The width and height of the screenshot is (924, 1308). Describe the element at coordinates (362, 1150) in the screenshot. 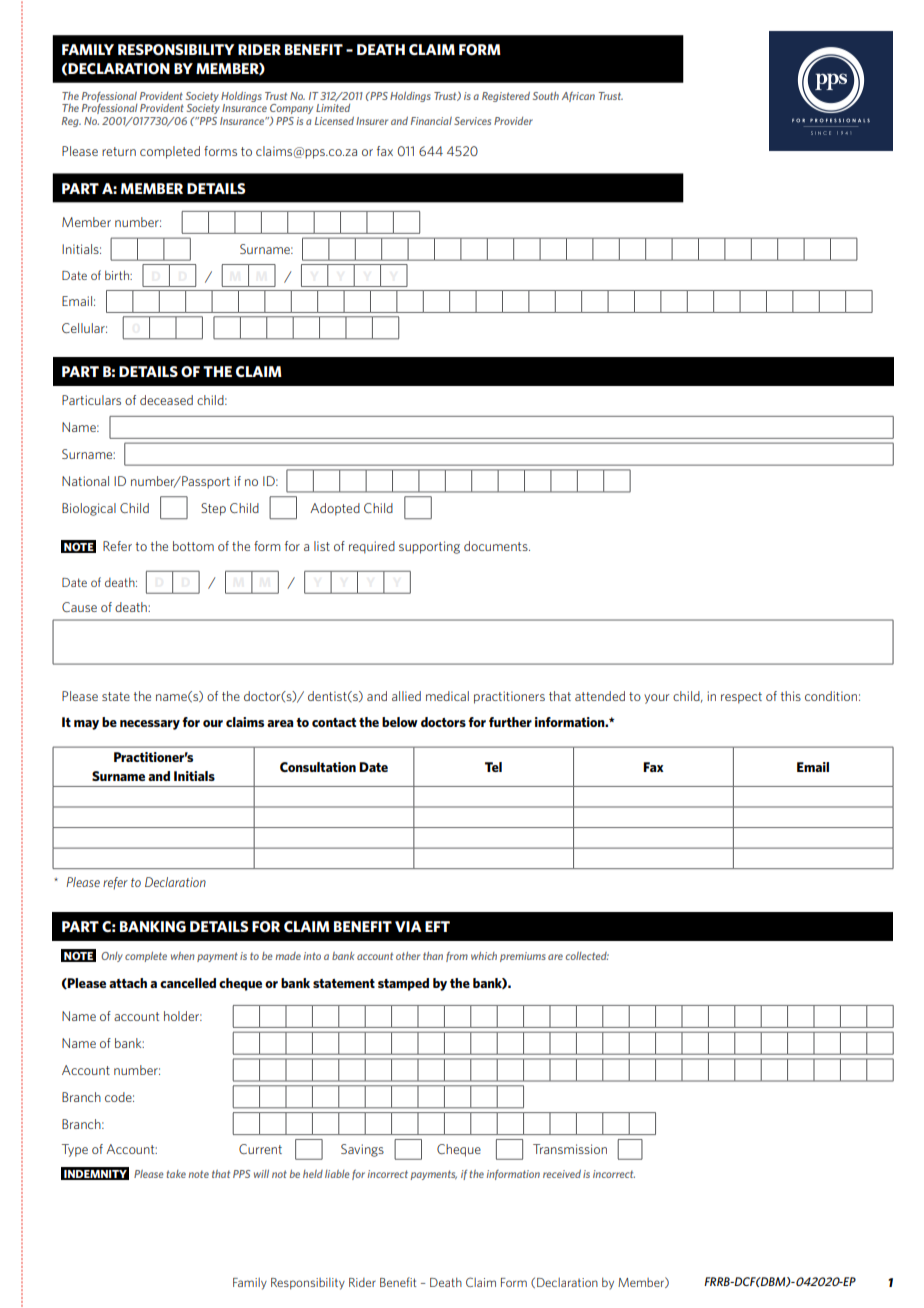

I see `Savings` at that location.
